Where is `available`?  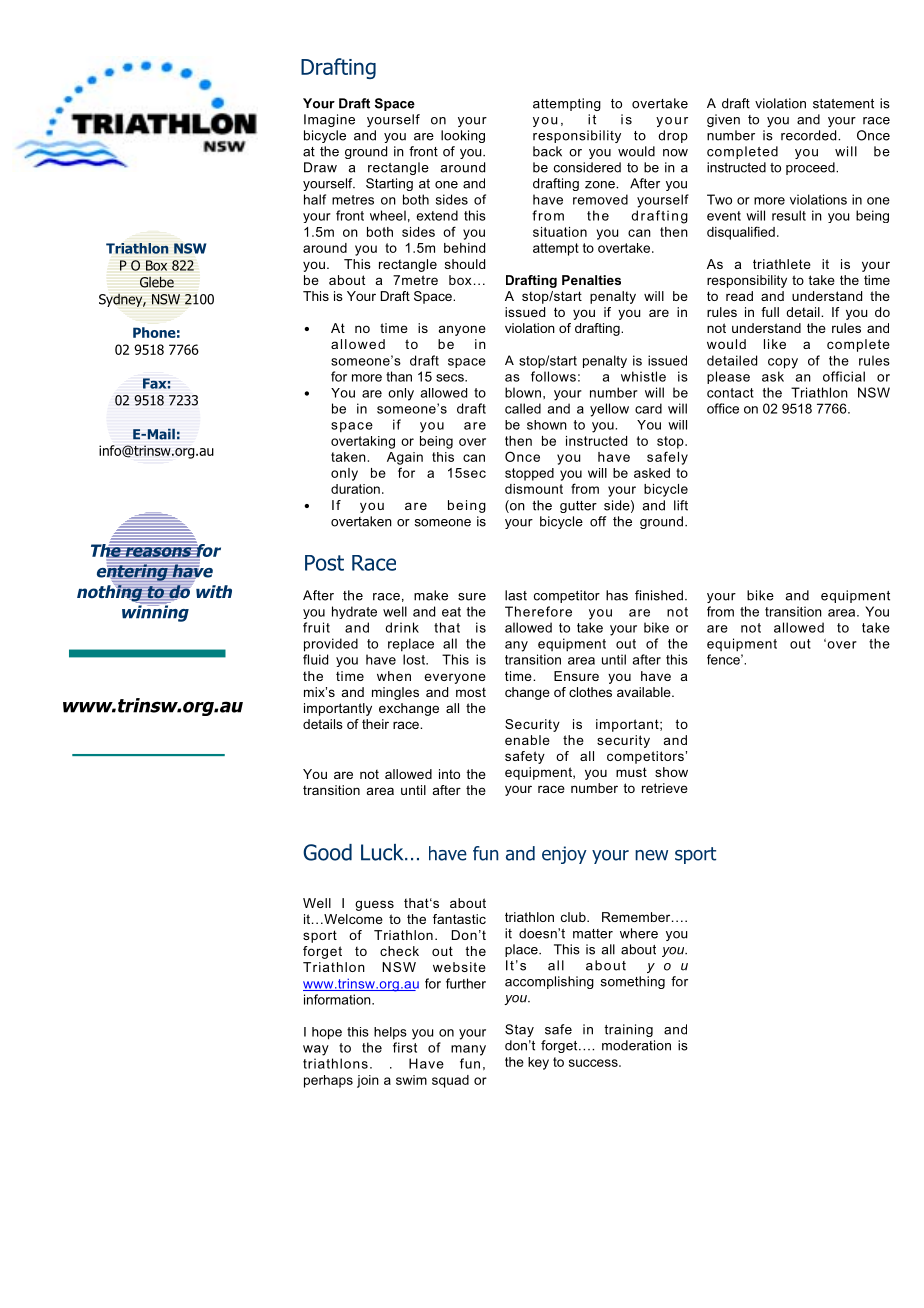 available is located at coordinates (645, 692).
